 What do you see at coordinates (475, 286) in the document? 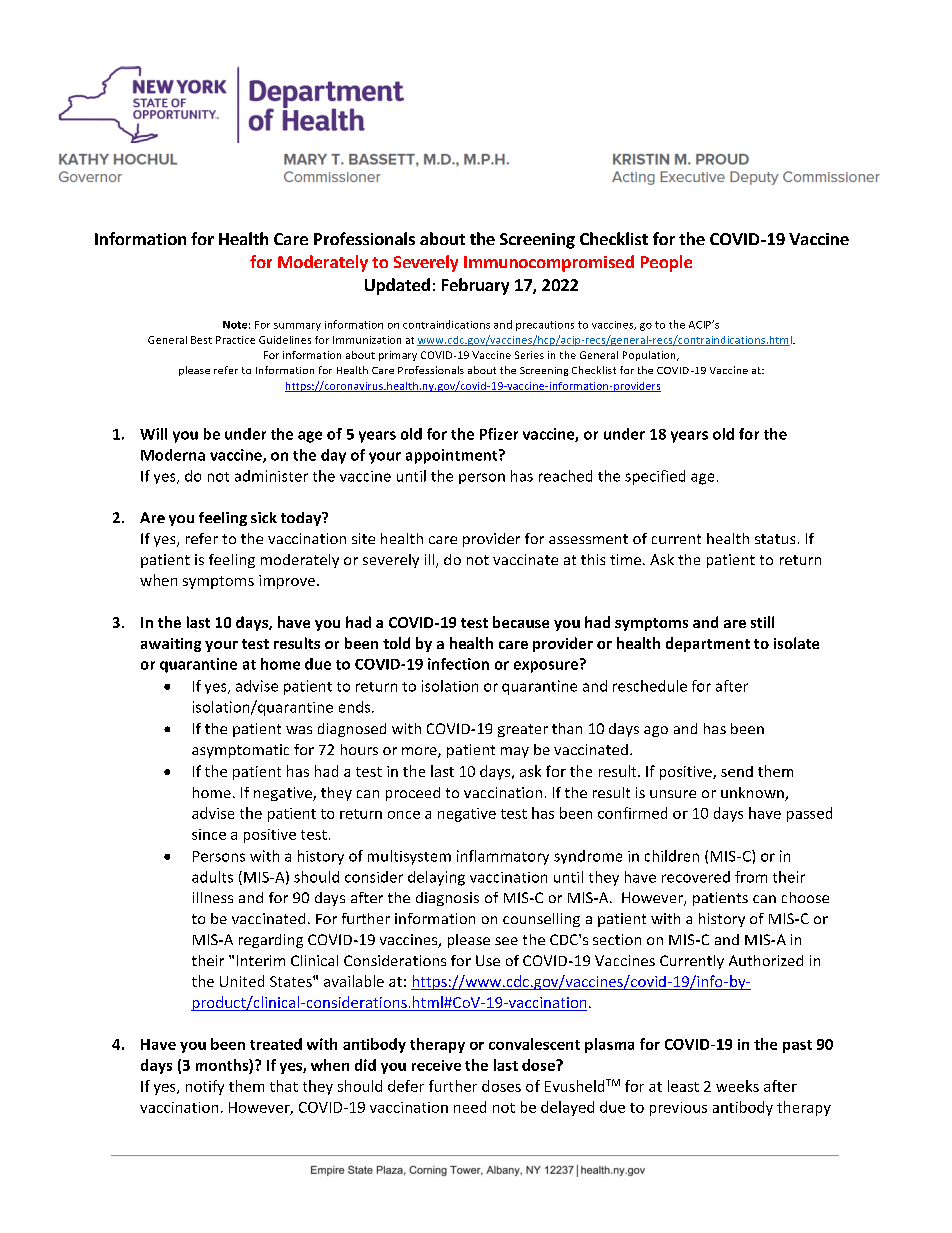
I see `February` at bounding box center [475, 286].
